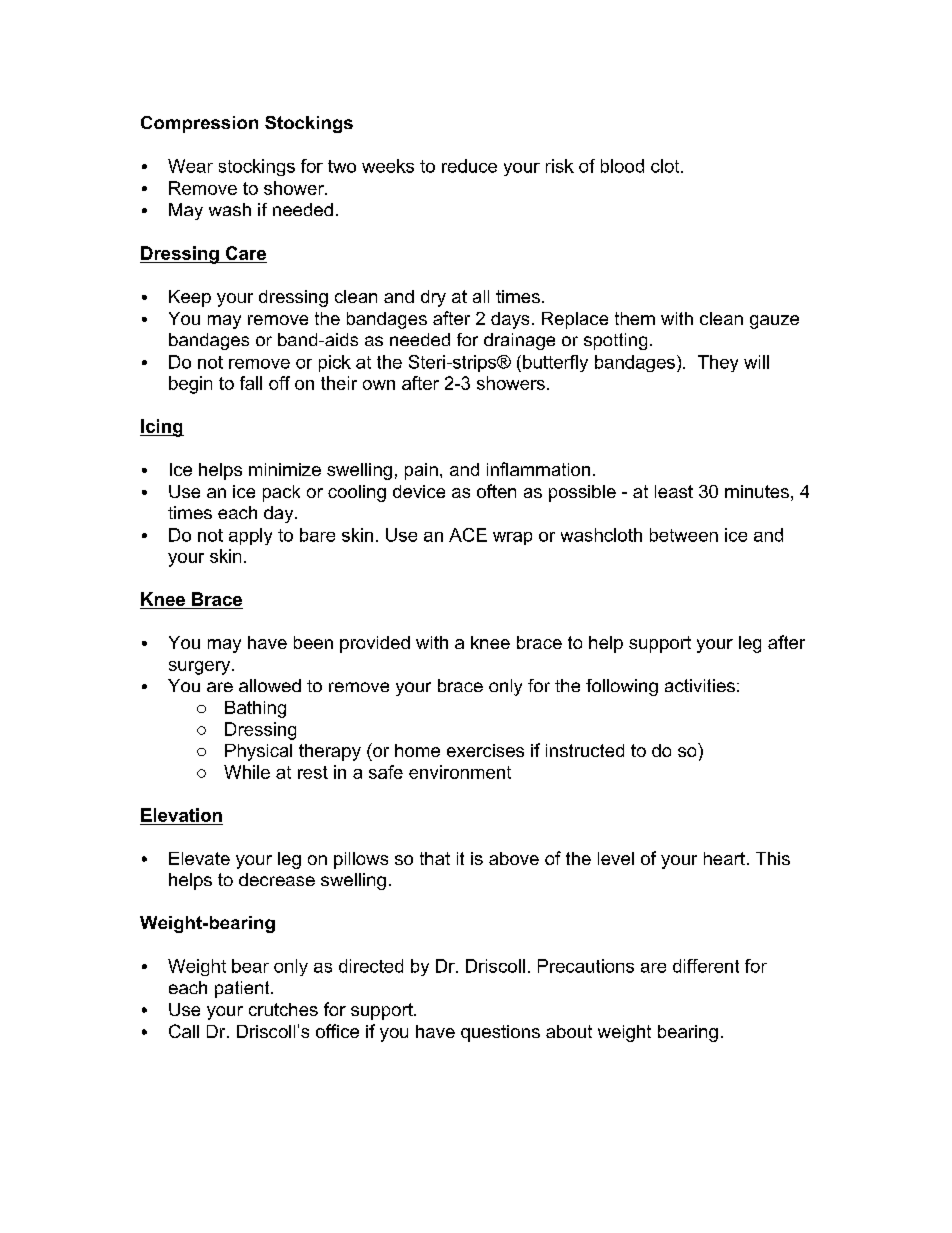  I want to click on apply, so click(250, 536).
